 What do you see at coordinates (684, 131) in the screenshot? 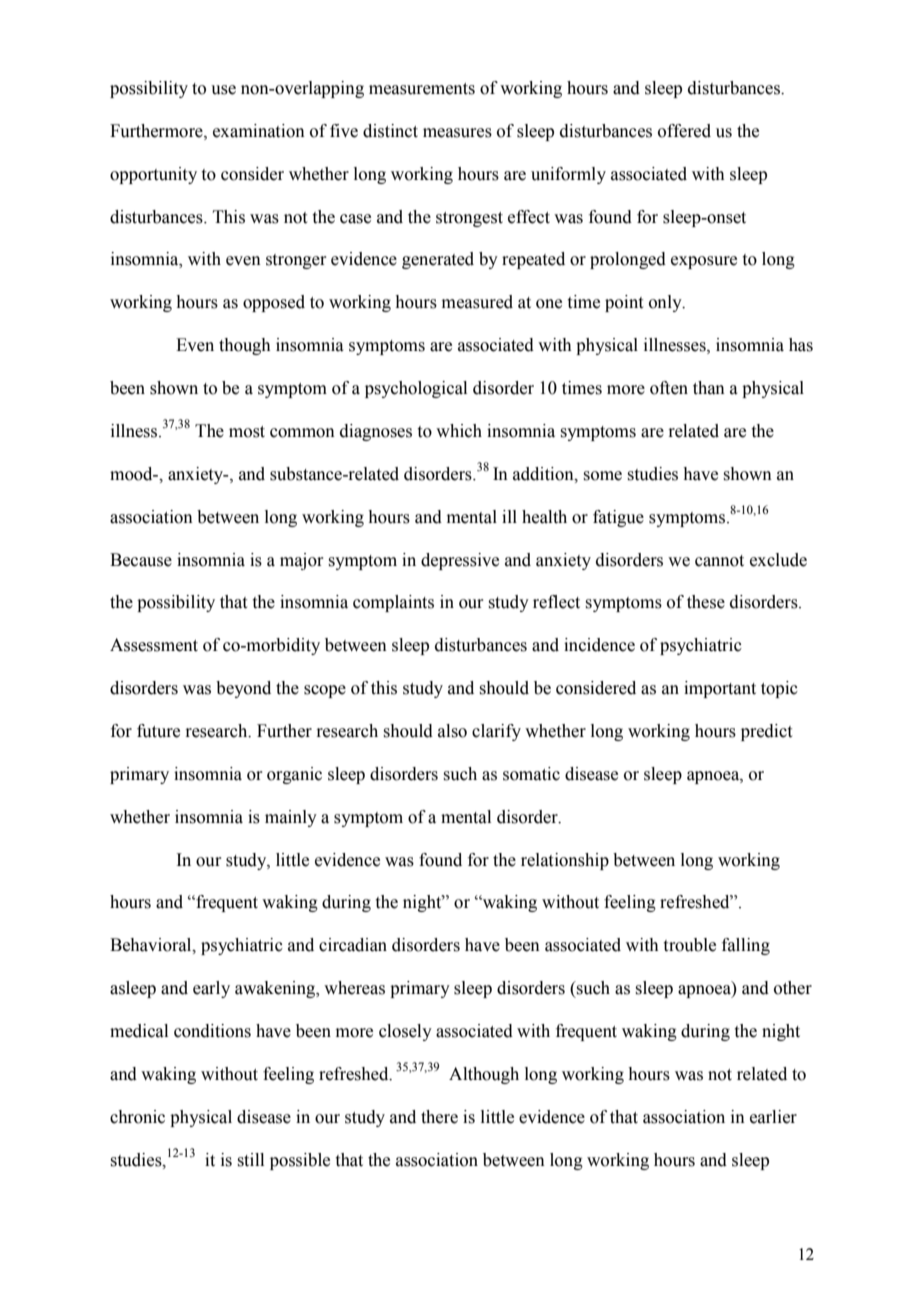
I see `offered` at bounding box center [684, 131].
